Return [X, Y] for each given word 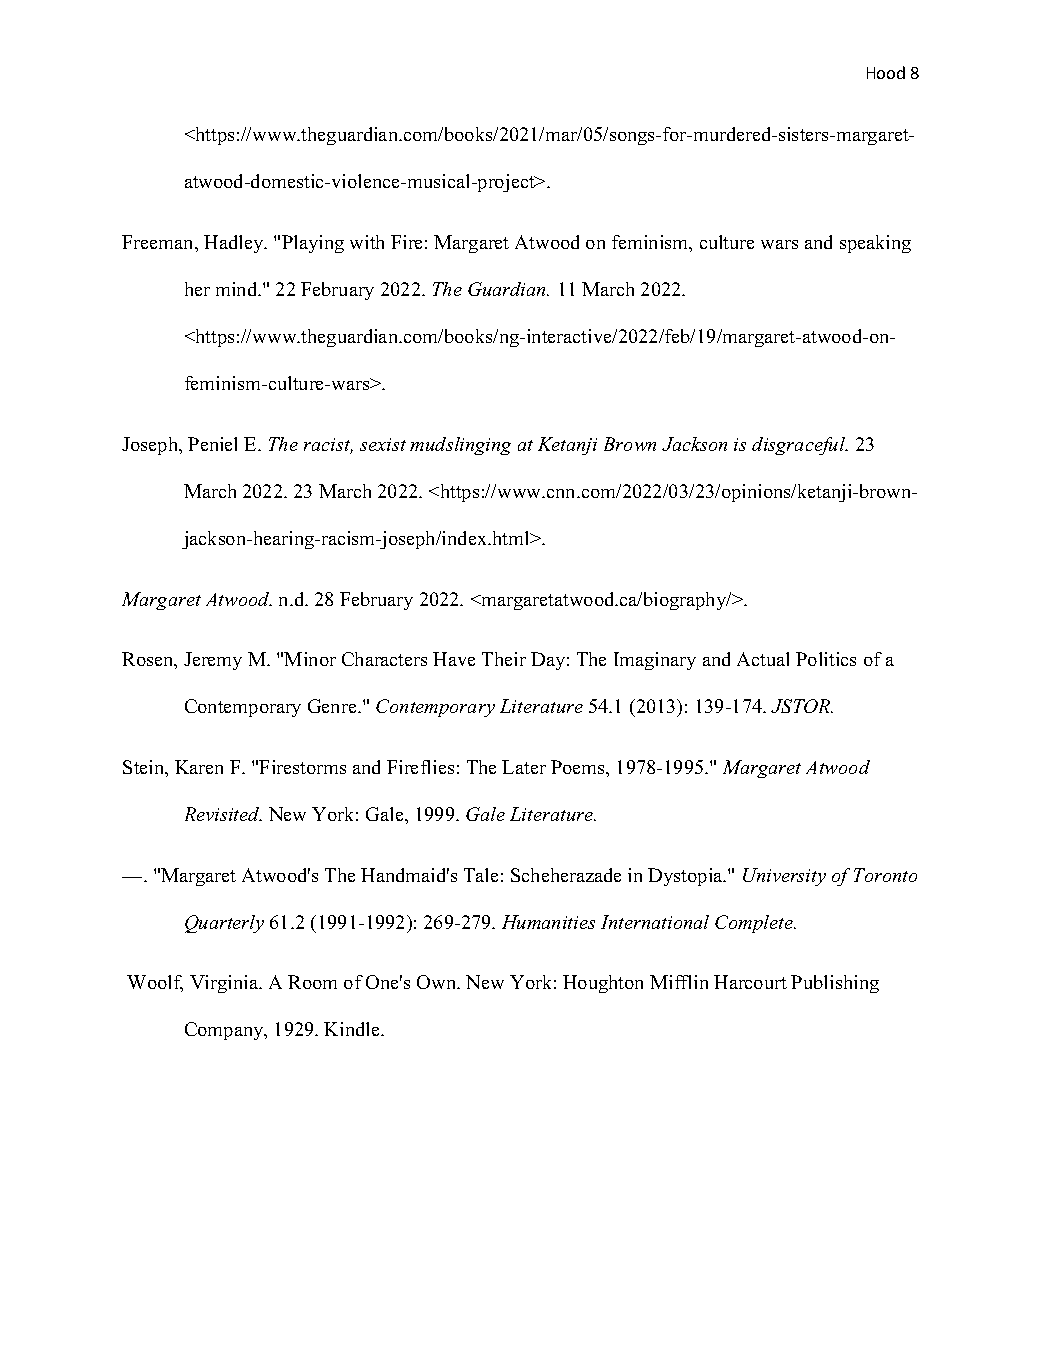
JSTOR [802, 706]
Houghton [603, 984]
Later [524, 767]
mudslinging [460, 446]
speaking [875, 244]
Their [504, 659]
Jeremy [213, 661]
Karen [199, 767]
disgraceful [800, 446]
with [367, 242]
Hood [886, 72]
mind [238, 289]
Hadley [235, 244]
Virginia [225, 984]
